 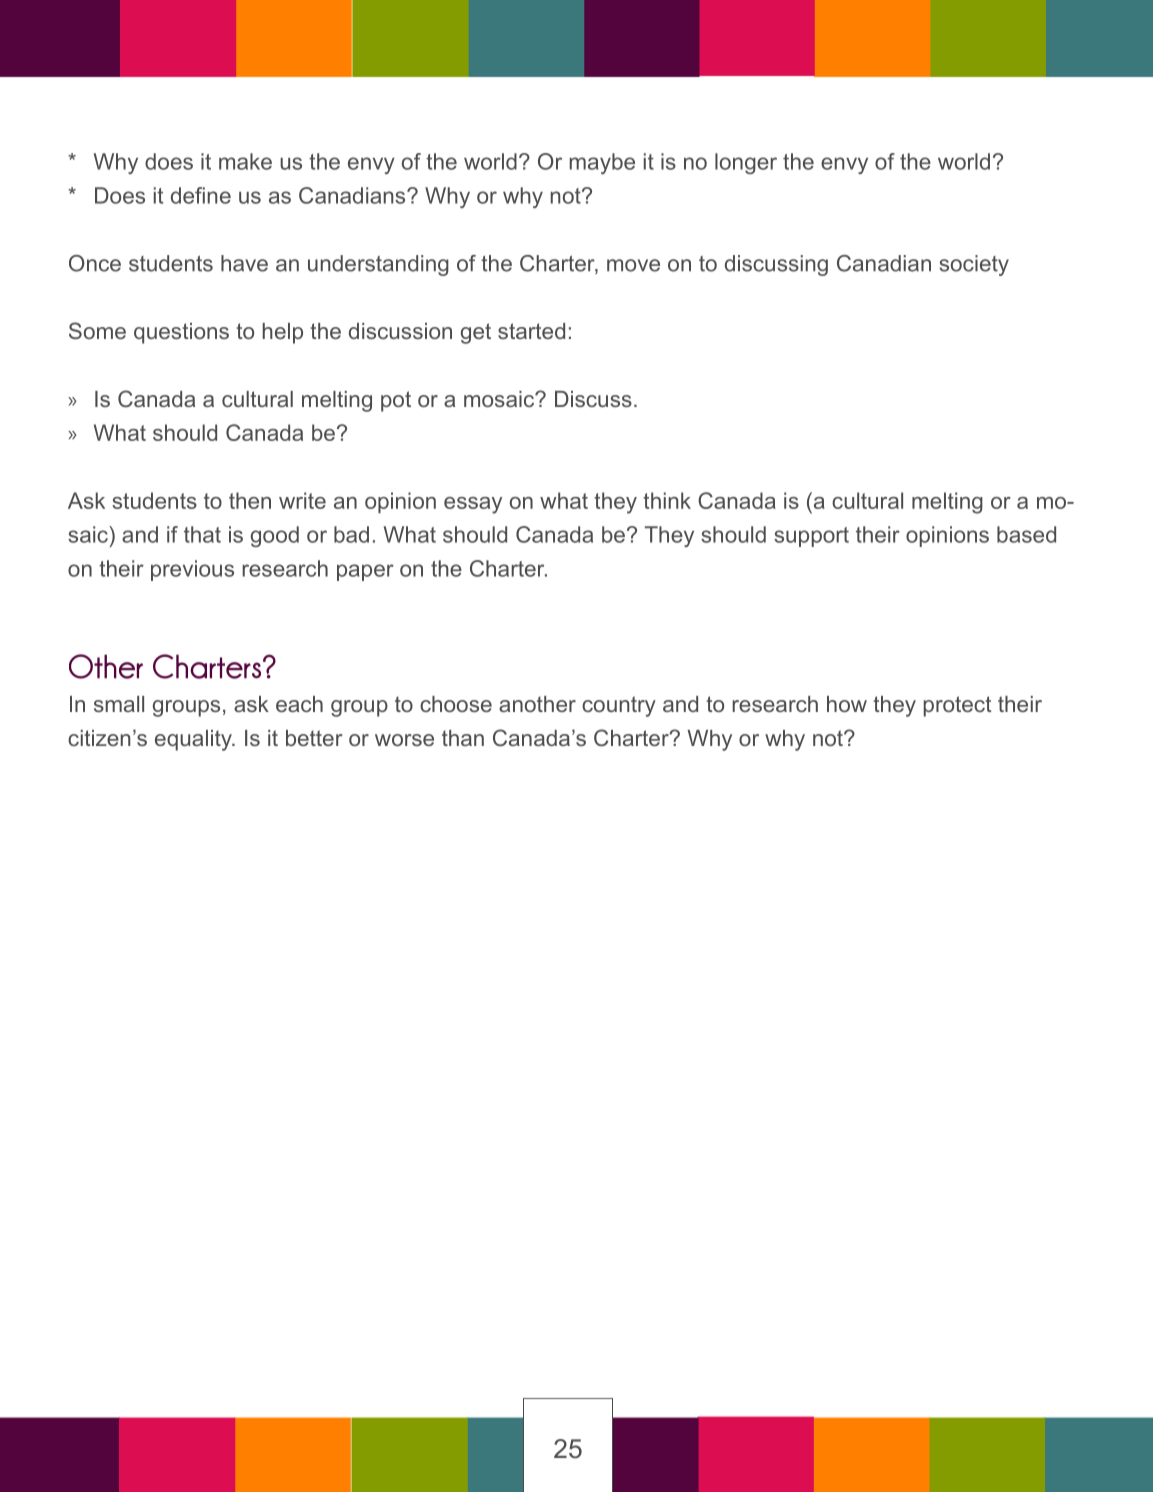 What do you see at coordinates (194, 740) in the screenshot?
I see `equality` at bounding box center [194, 740].
